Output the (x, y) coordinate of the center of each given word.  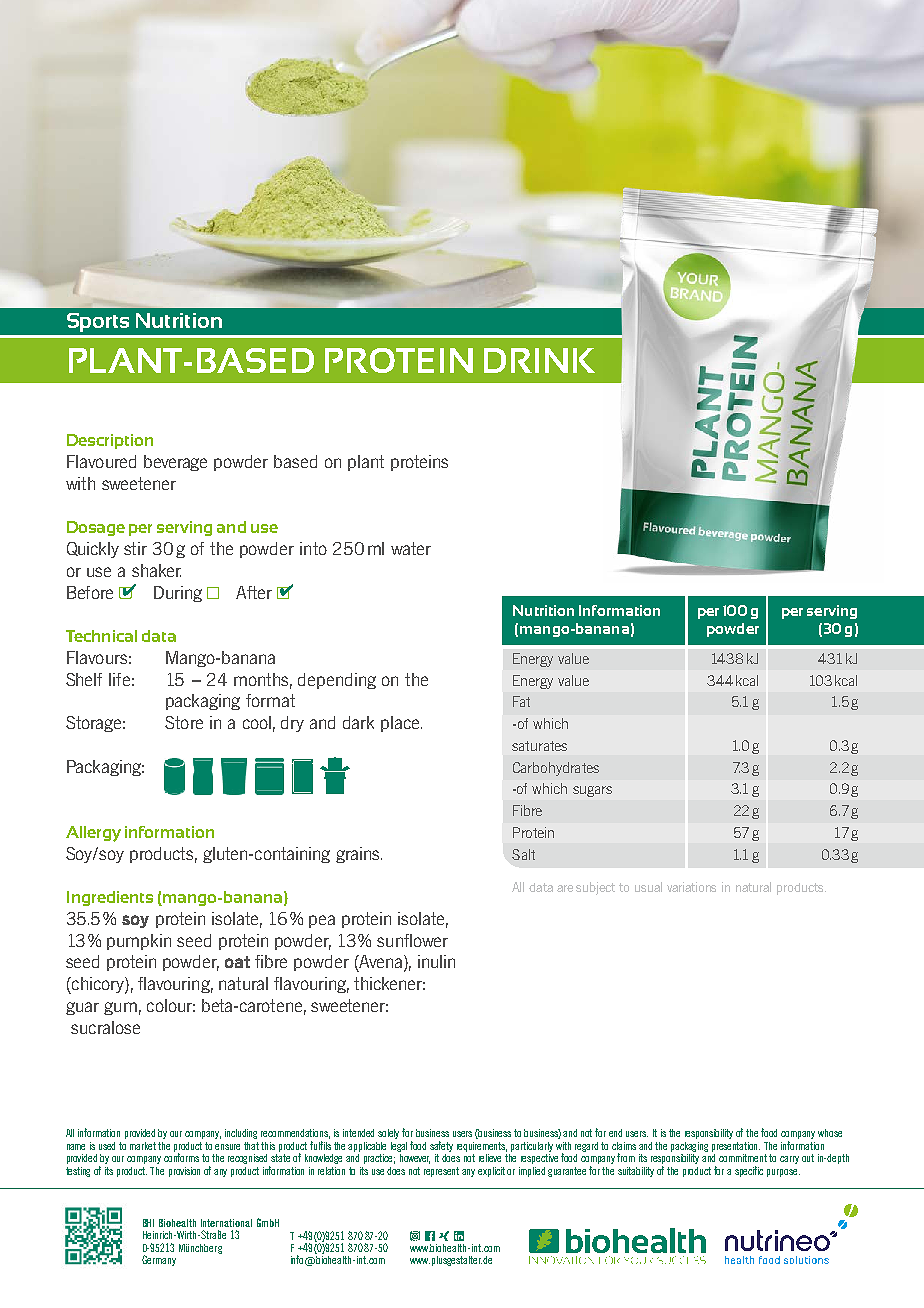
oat (237, 962)
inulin (436, 961)
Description (110, 441)
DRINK (539, 360)
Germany (159, 1260)
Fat (521, 701)
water (411, 548)
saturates (539, 746)
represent (441, 1172)
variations (691, 887)
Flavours (97, 657)
